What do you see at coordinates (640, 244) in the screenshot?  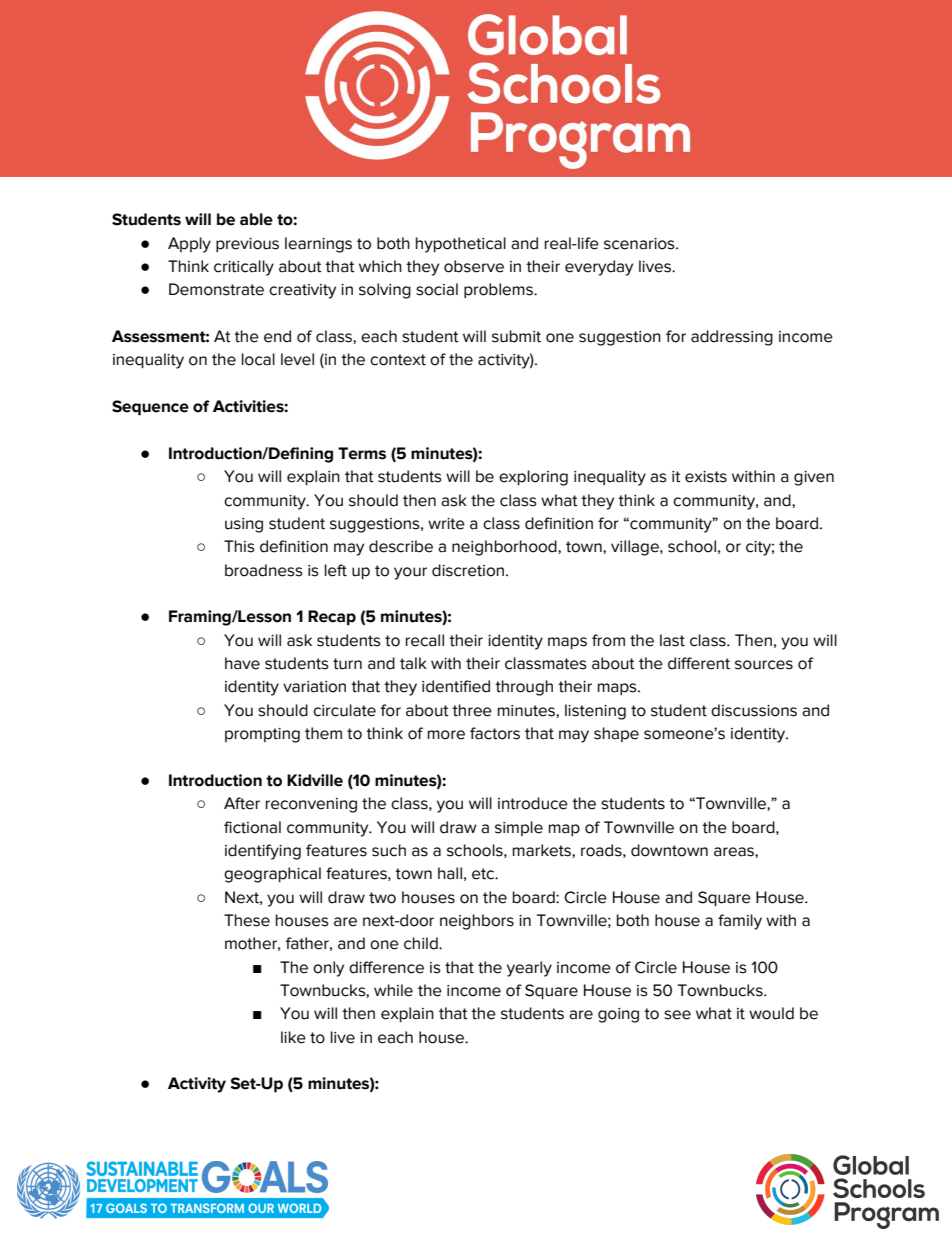 I see `scenarios` at bounding box center [640, 244].
